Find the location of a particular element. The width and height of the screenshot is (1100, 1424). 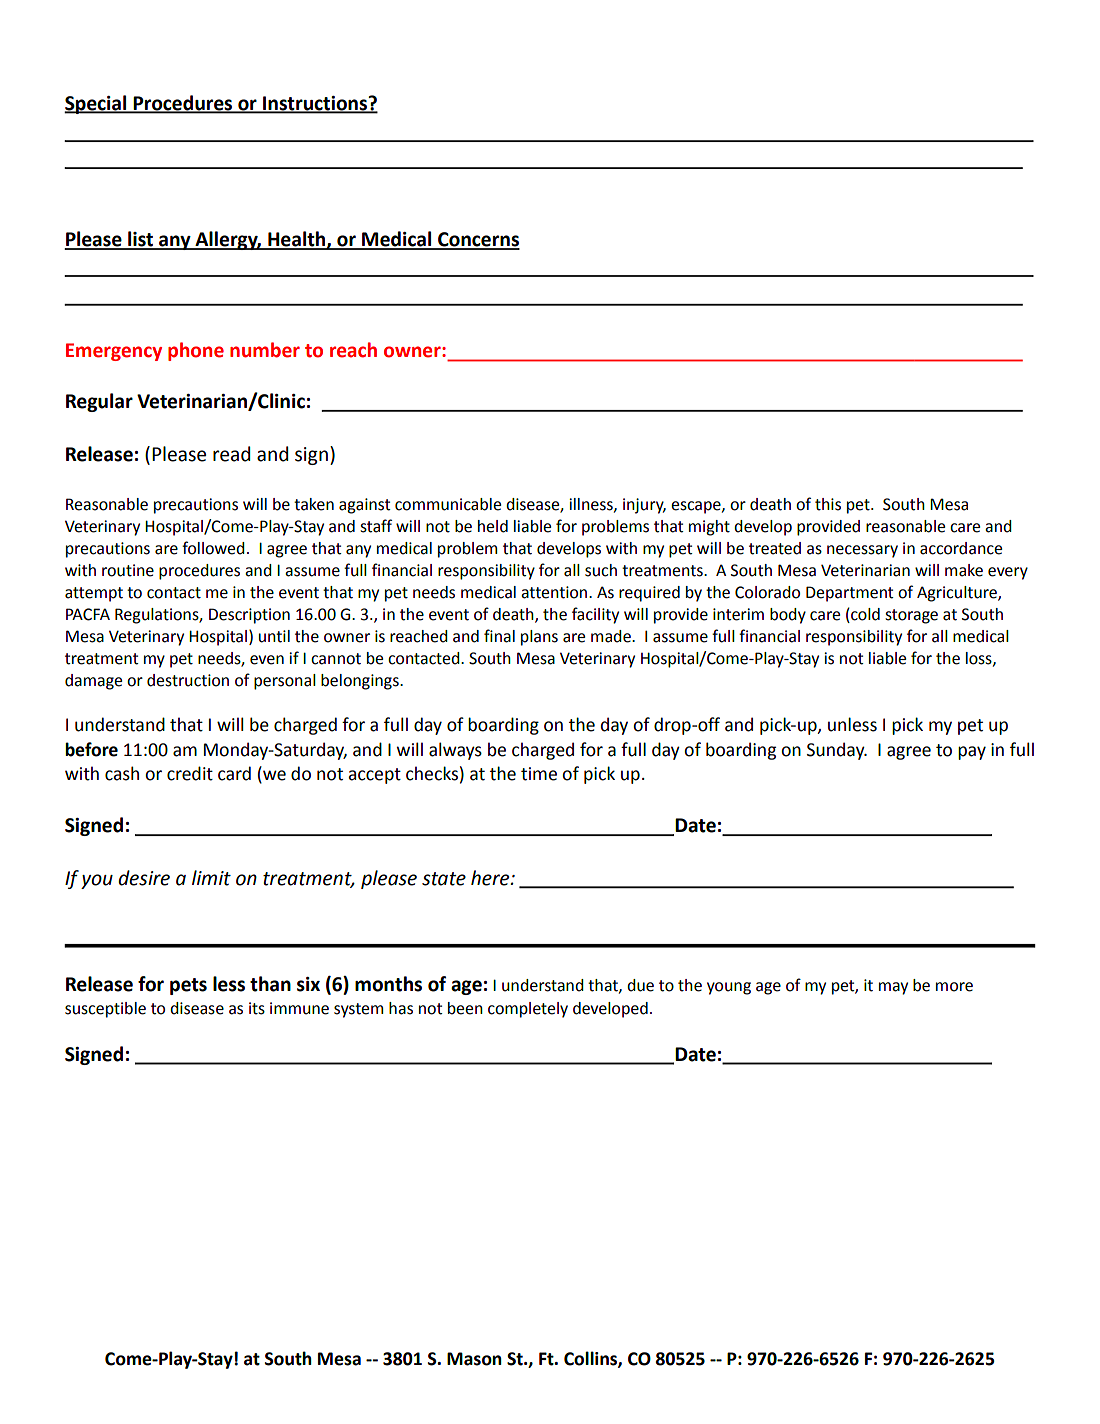

storage is located at coordinates (911, 616).
